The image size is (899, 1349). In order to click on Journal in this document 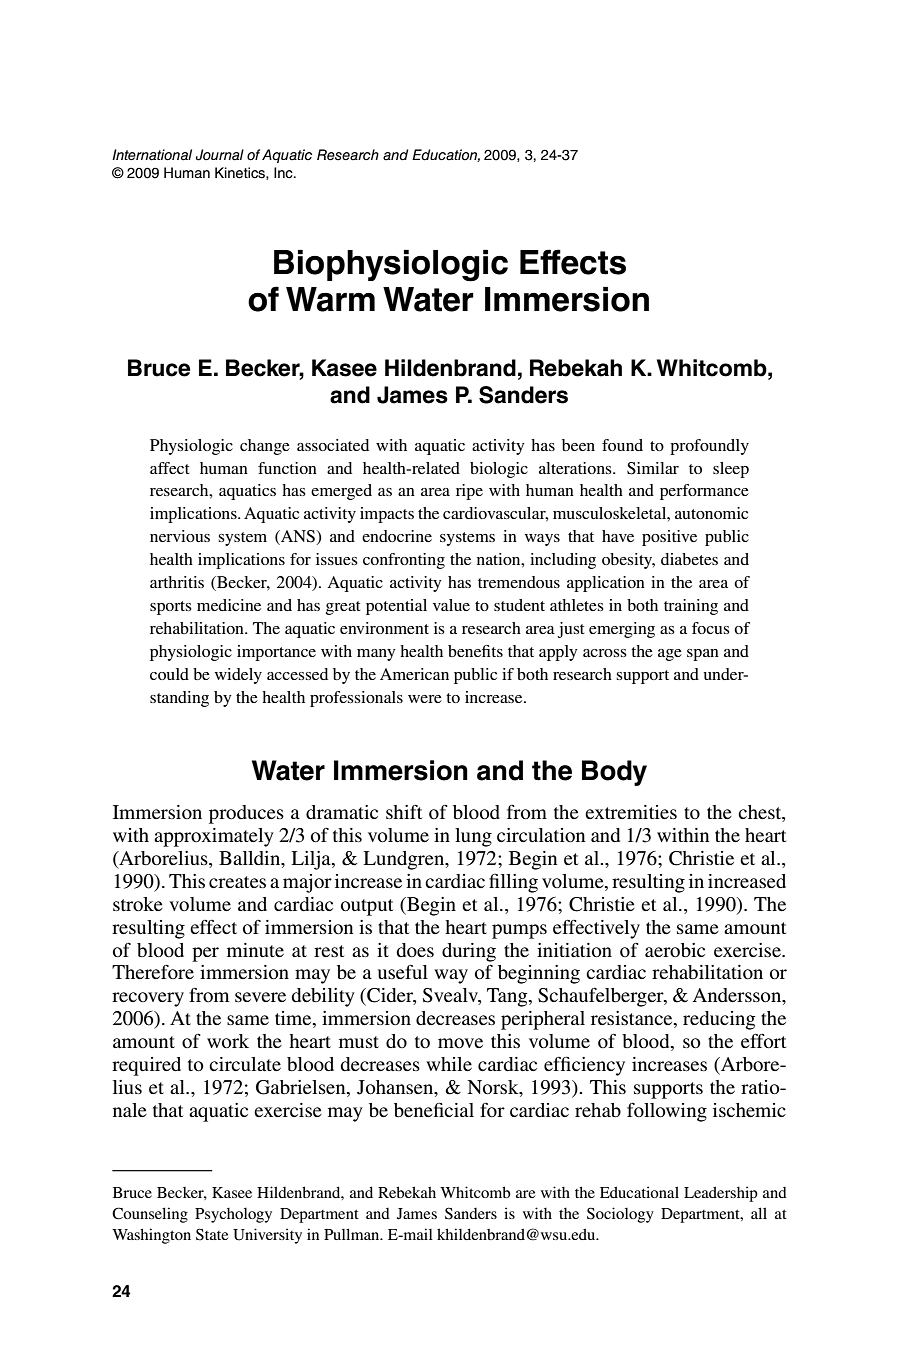, I will do `click(220, 155)`.
